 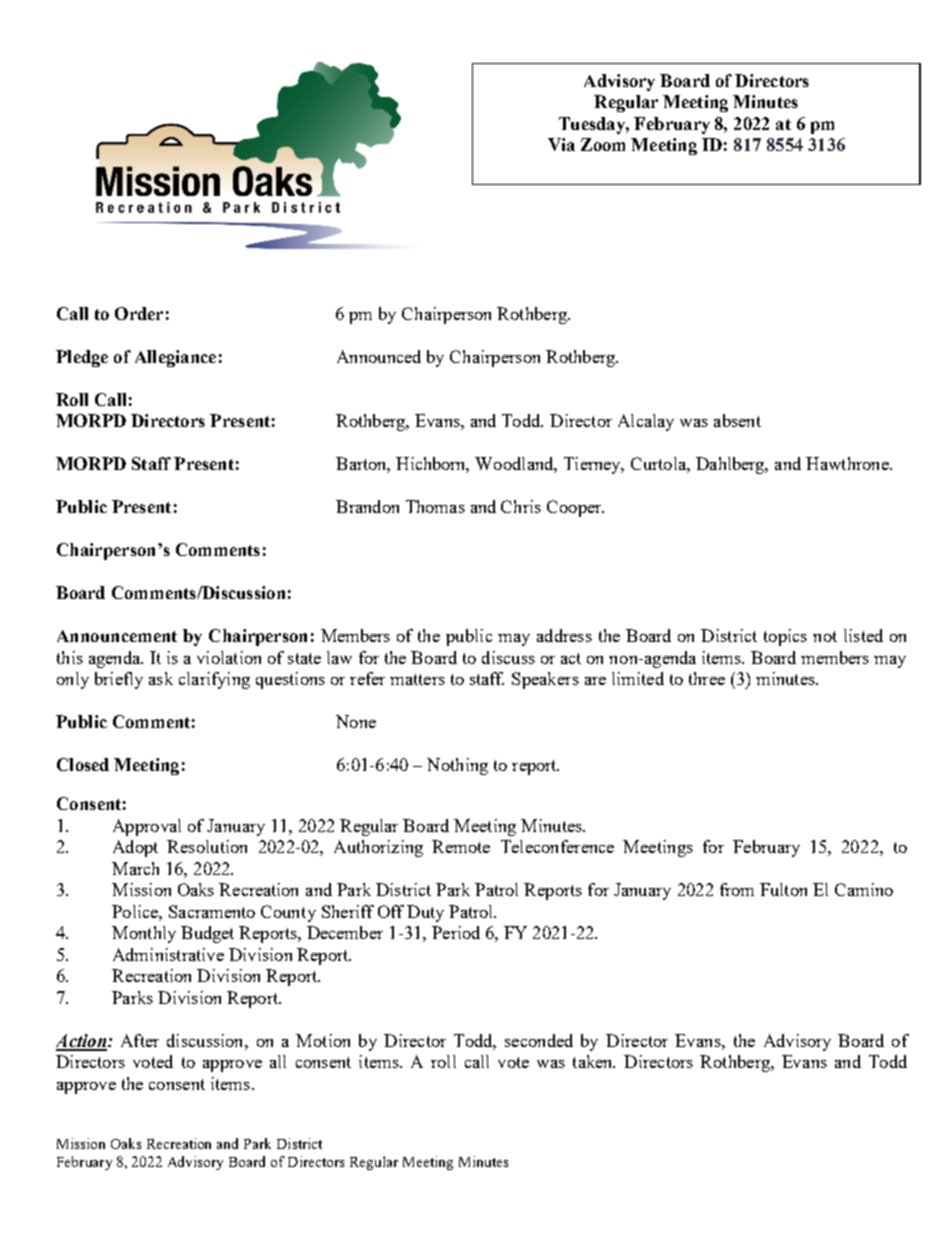 I want to click on Allegiance, so click(x=175, y=358).
